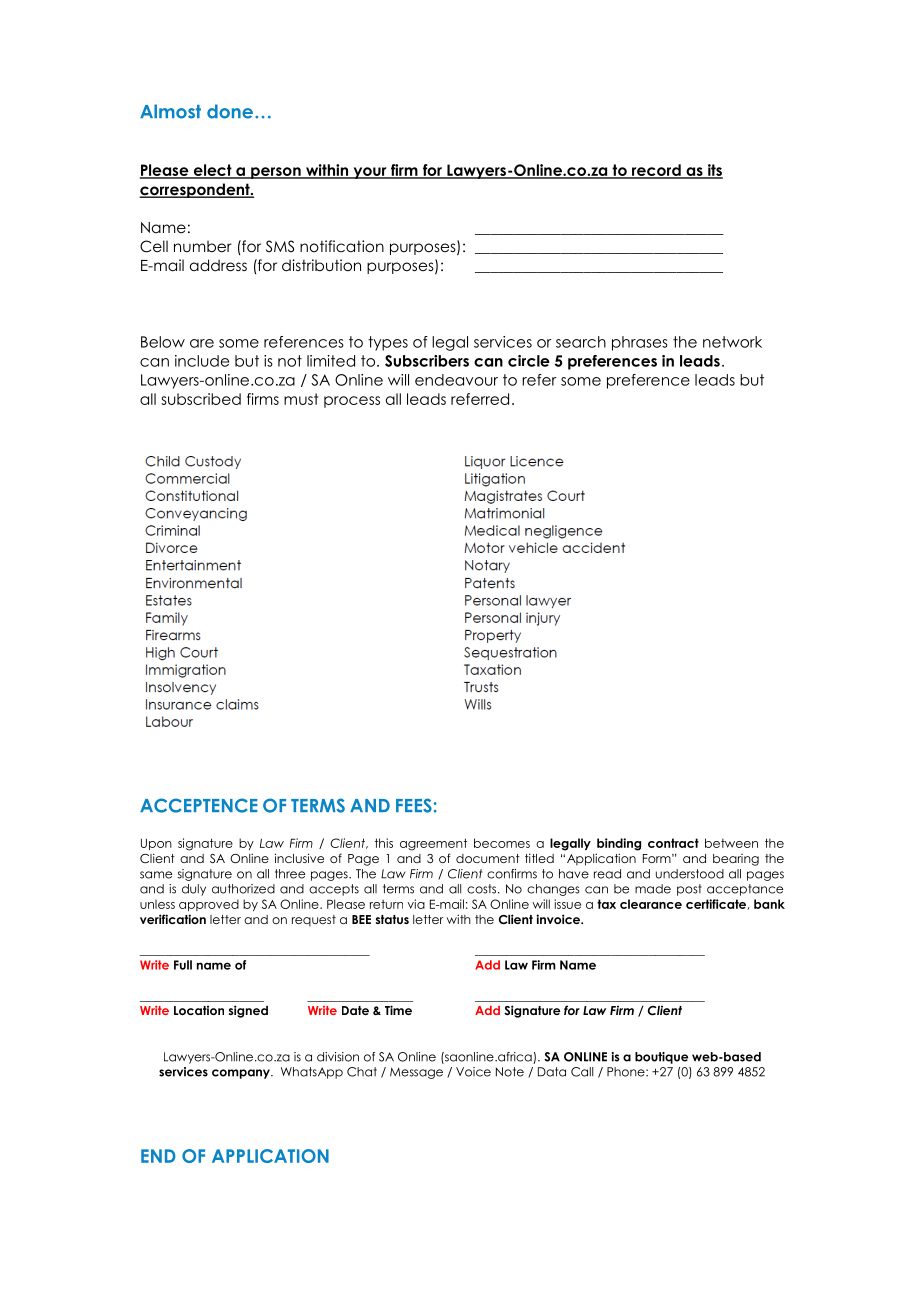 This page has height=1308, width=924. I want to click on agreement, so click(433, 844).
